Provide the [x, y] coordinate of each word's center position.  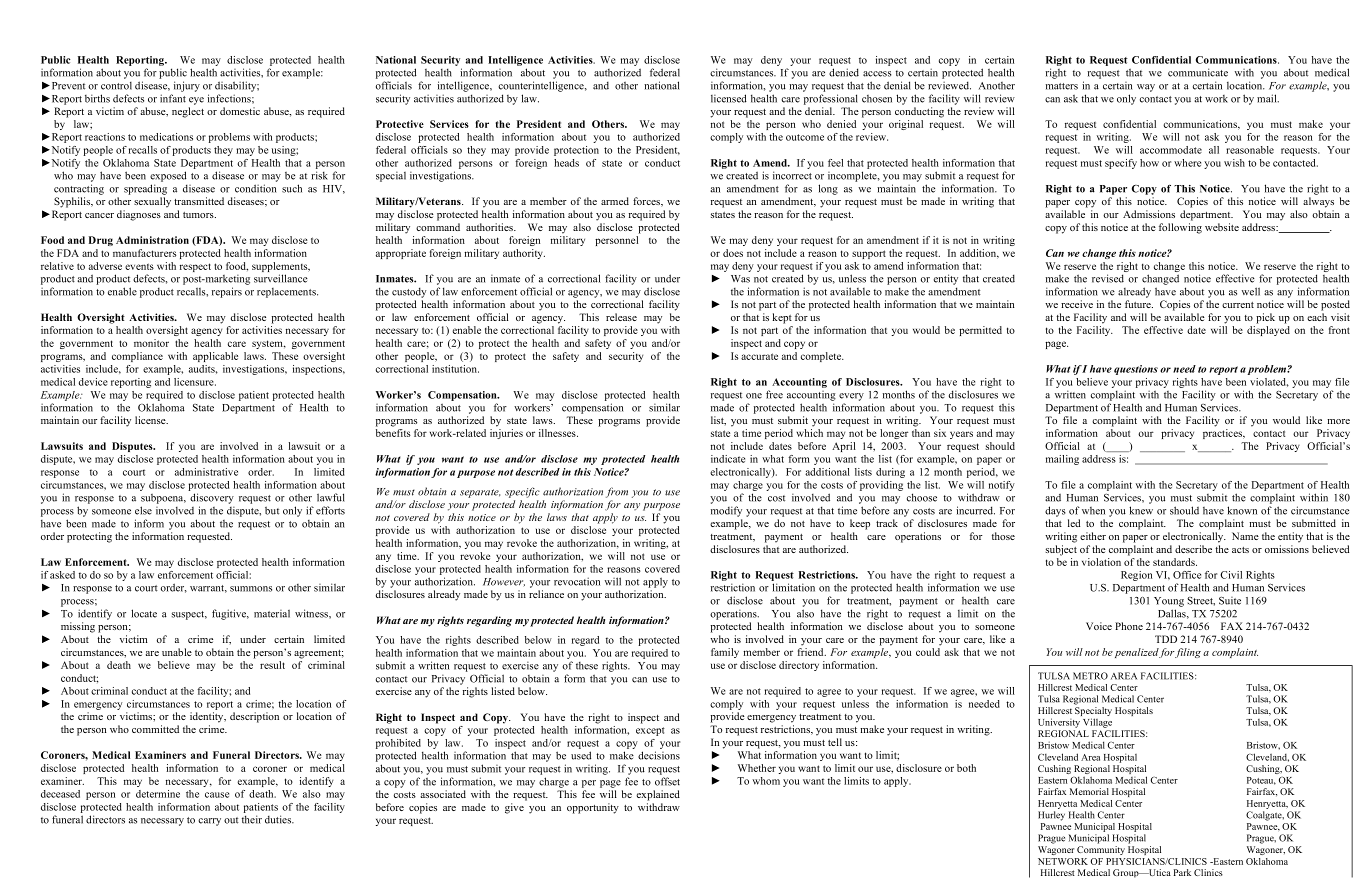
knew [1141, 510]
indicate [728, 459]
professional [831, 99]
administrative [206, 472]
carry [209, 822]
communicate [1198, 72]
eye [196, 101]
